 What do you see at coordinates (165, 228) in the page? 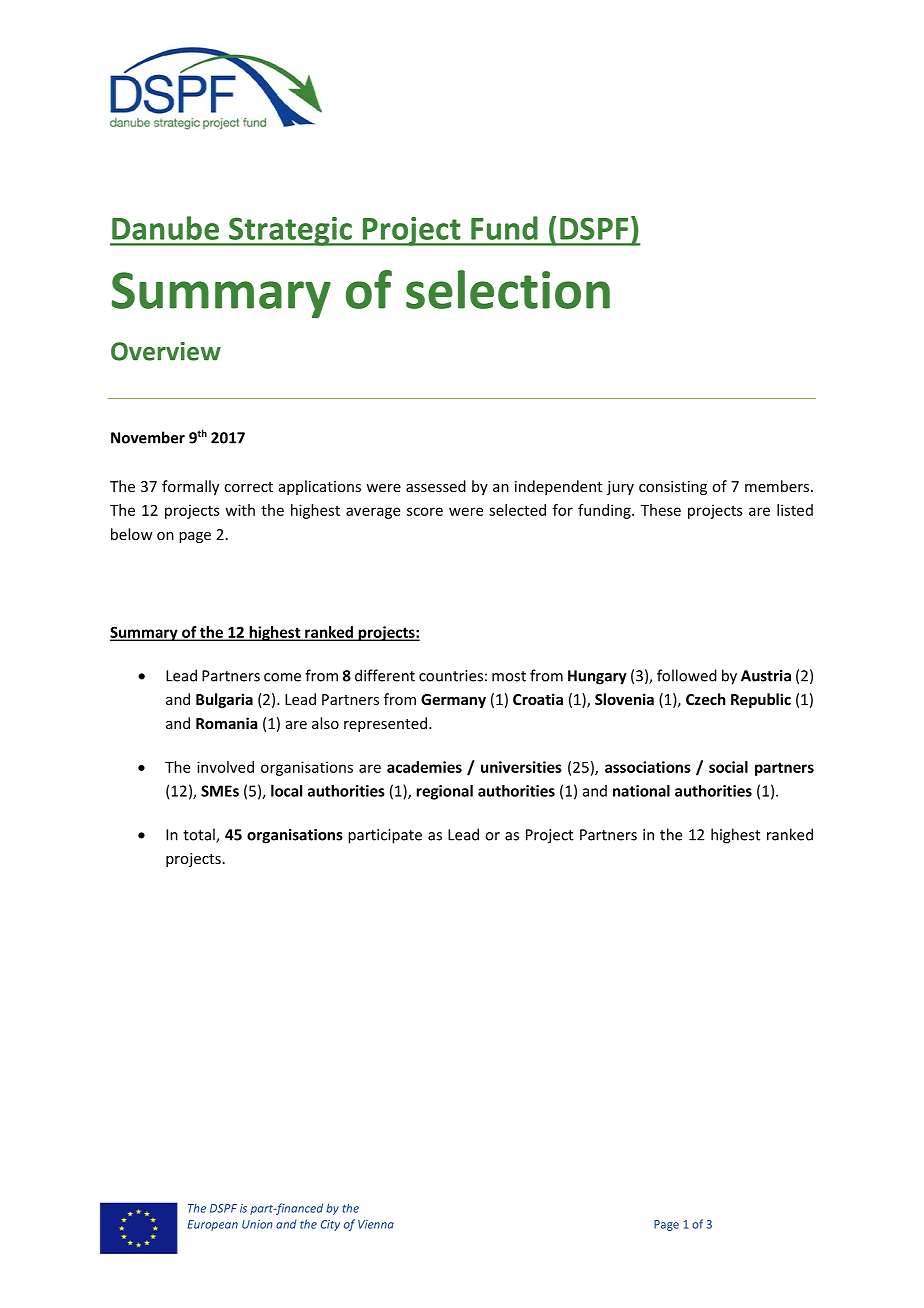
I see `Danube` at bounding box center [165, 228].
